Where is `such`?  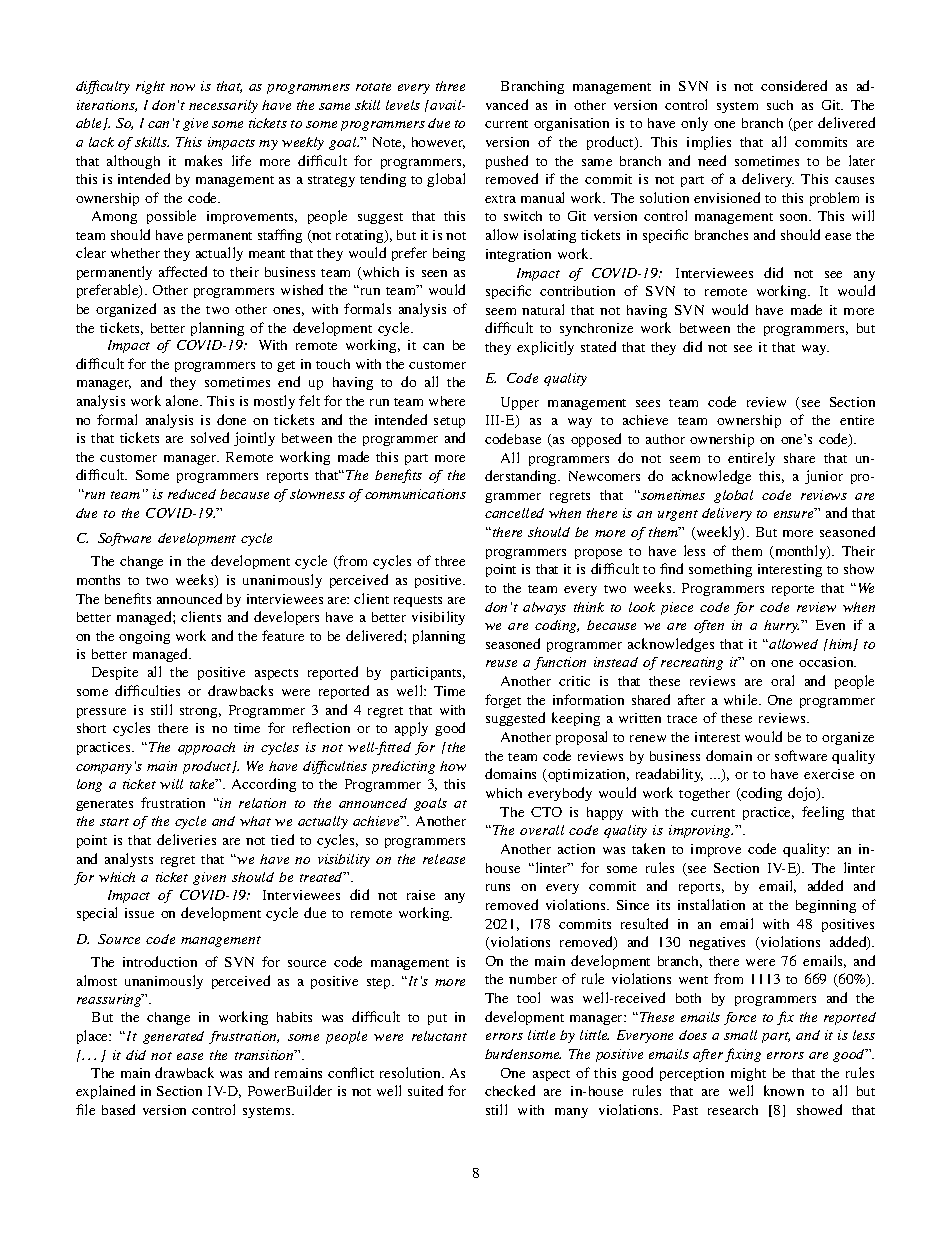 such is located at coordinates (780, 105).
